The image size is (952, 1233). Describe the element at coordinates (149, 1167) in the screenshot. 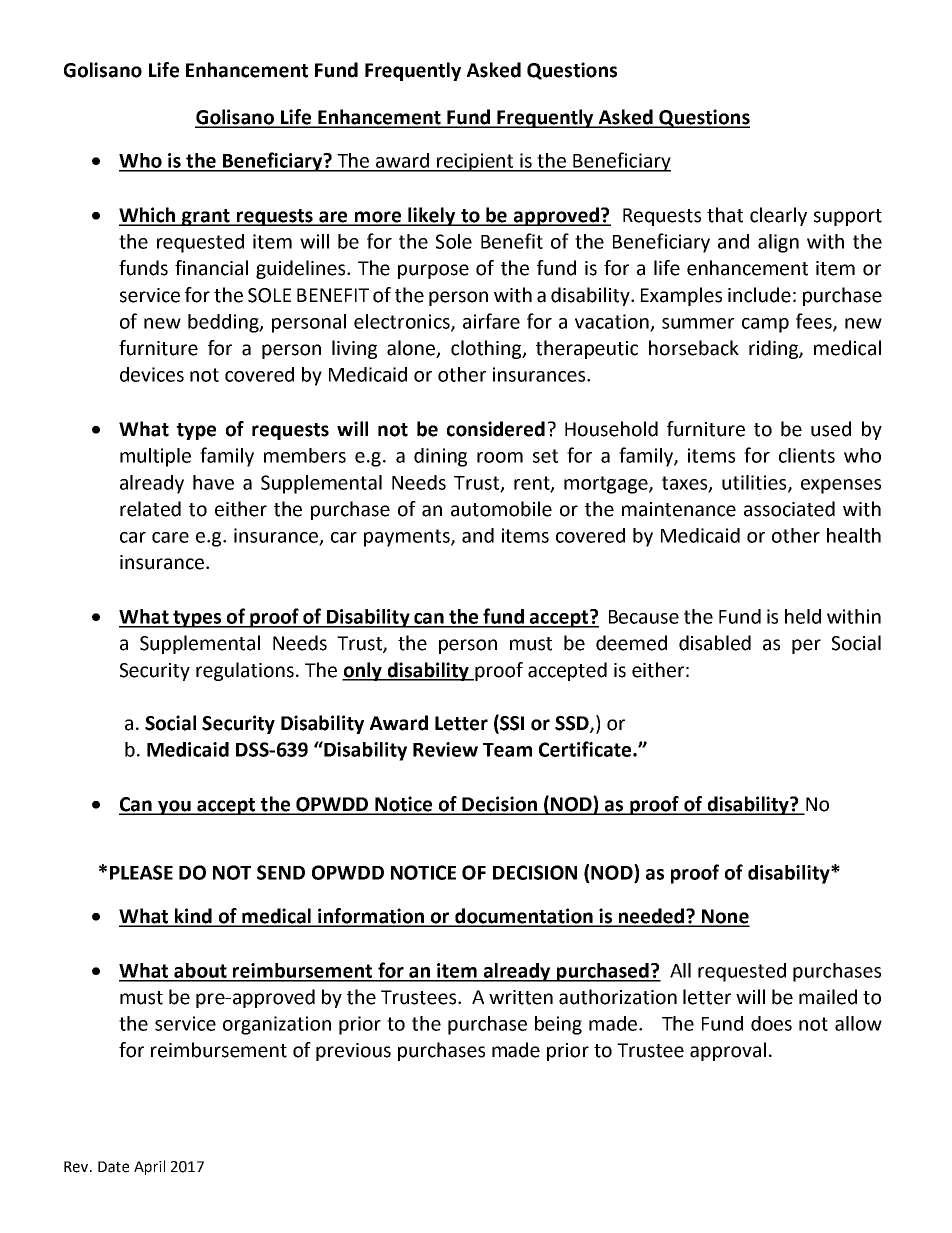

I see `April` at that location.
